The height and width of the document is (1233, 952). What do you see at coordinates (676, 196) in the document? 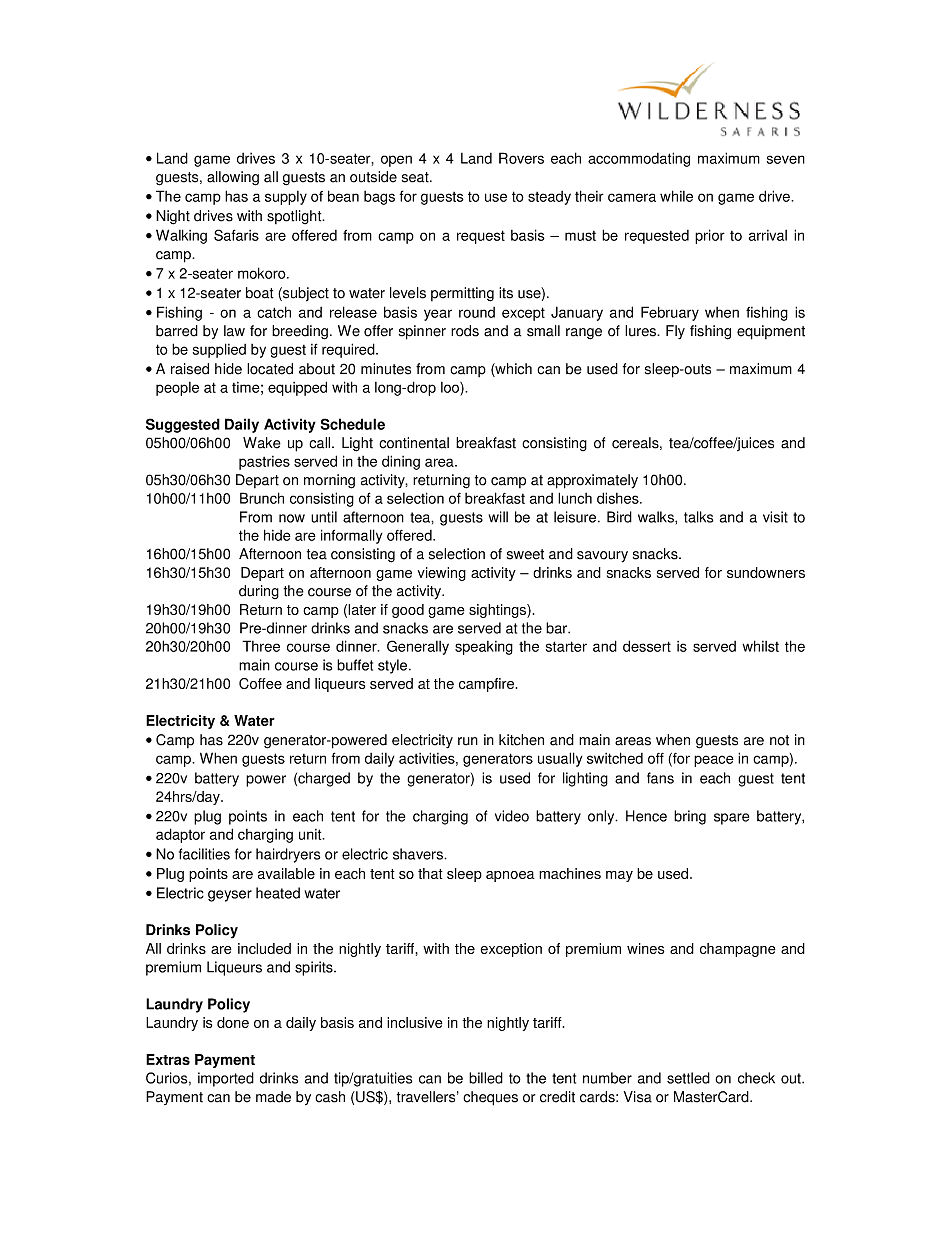
I see `while` at bounding box center [676, 196].
